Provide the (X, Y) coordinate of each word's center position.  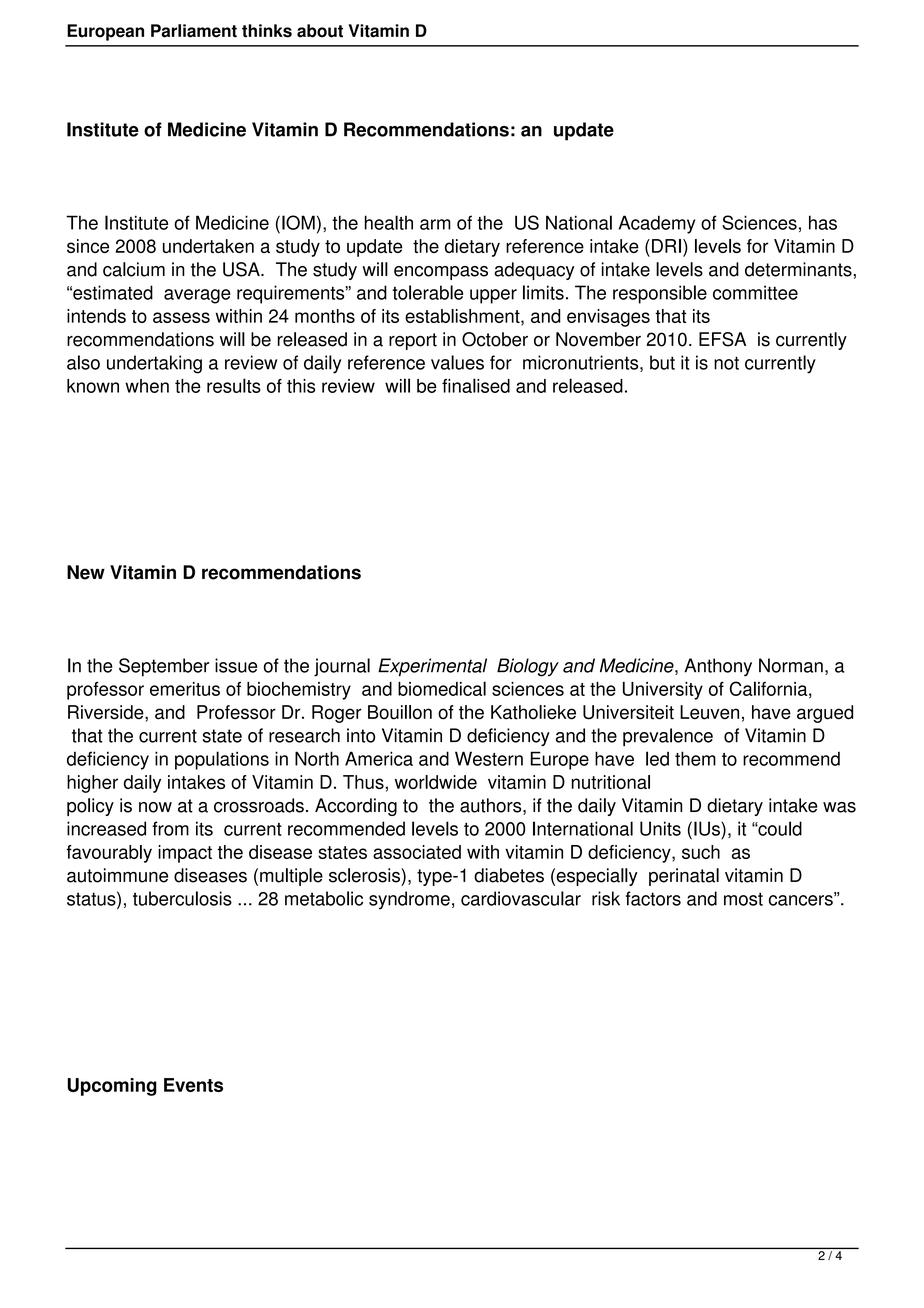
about (320, 31)
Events (193, 1085)
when (147, 386)
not (726, 363)
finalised (476, 385)
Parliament (194, 31)
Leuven (709, 712)
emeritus (185, 689)
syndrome (409, 900)
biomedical (442, 688)
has (823, 222)
